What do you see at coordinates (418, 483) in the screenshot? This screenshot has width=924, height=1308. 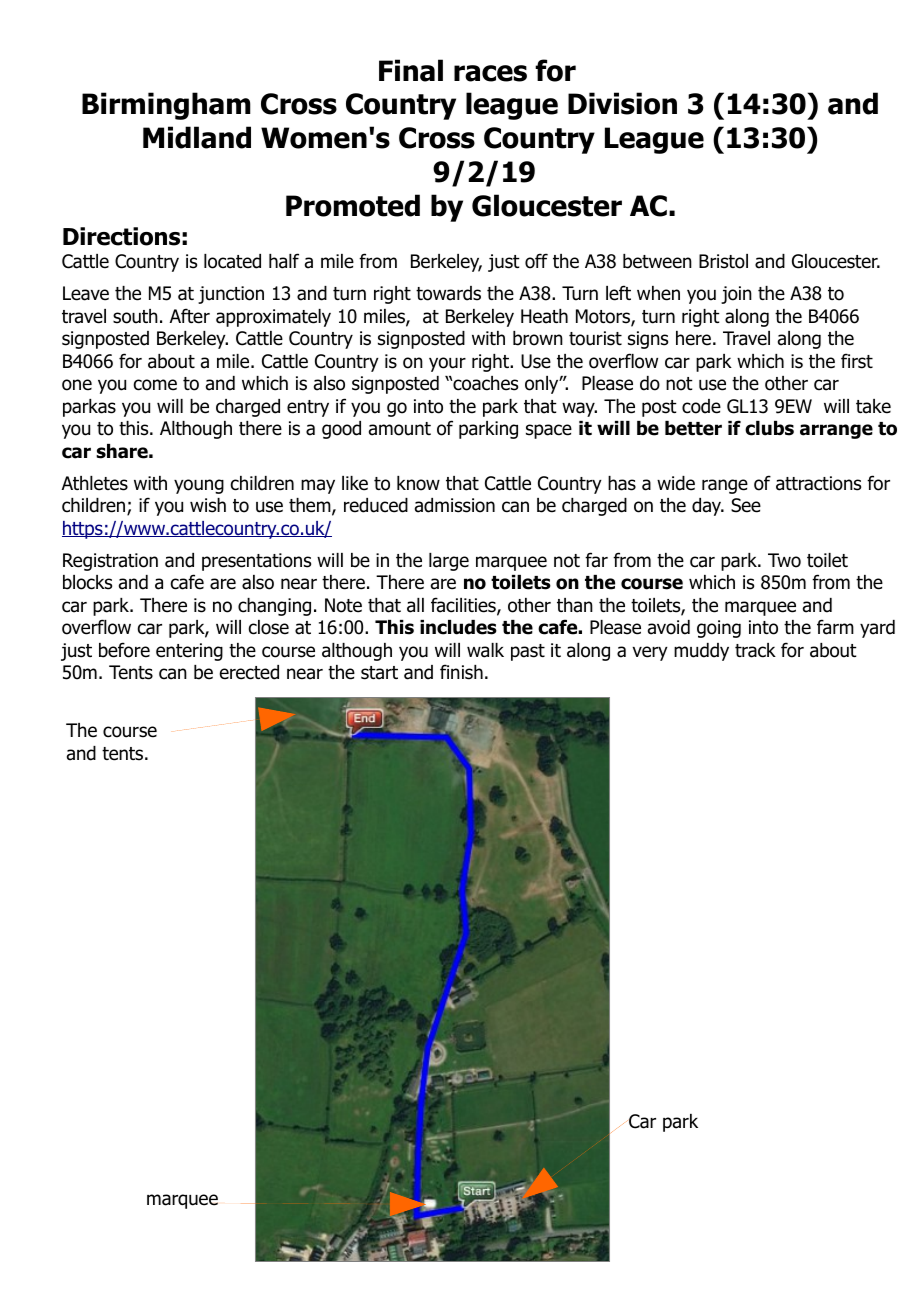 I see `know` at bounding box center [418, 483].
